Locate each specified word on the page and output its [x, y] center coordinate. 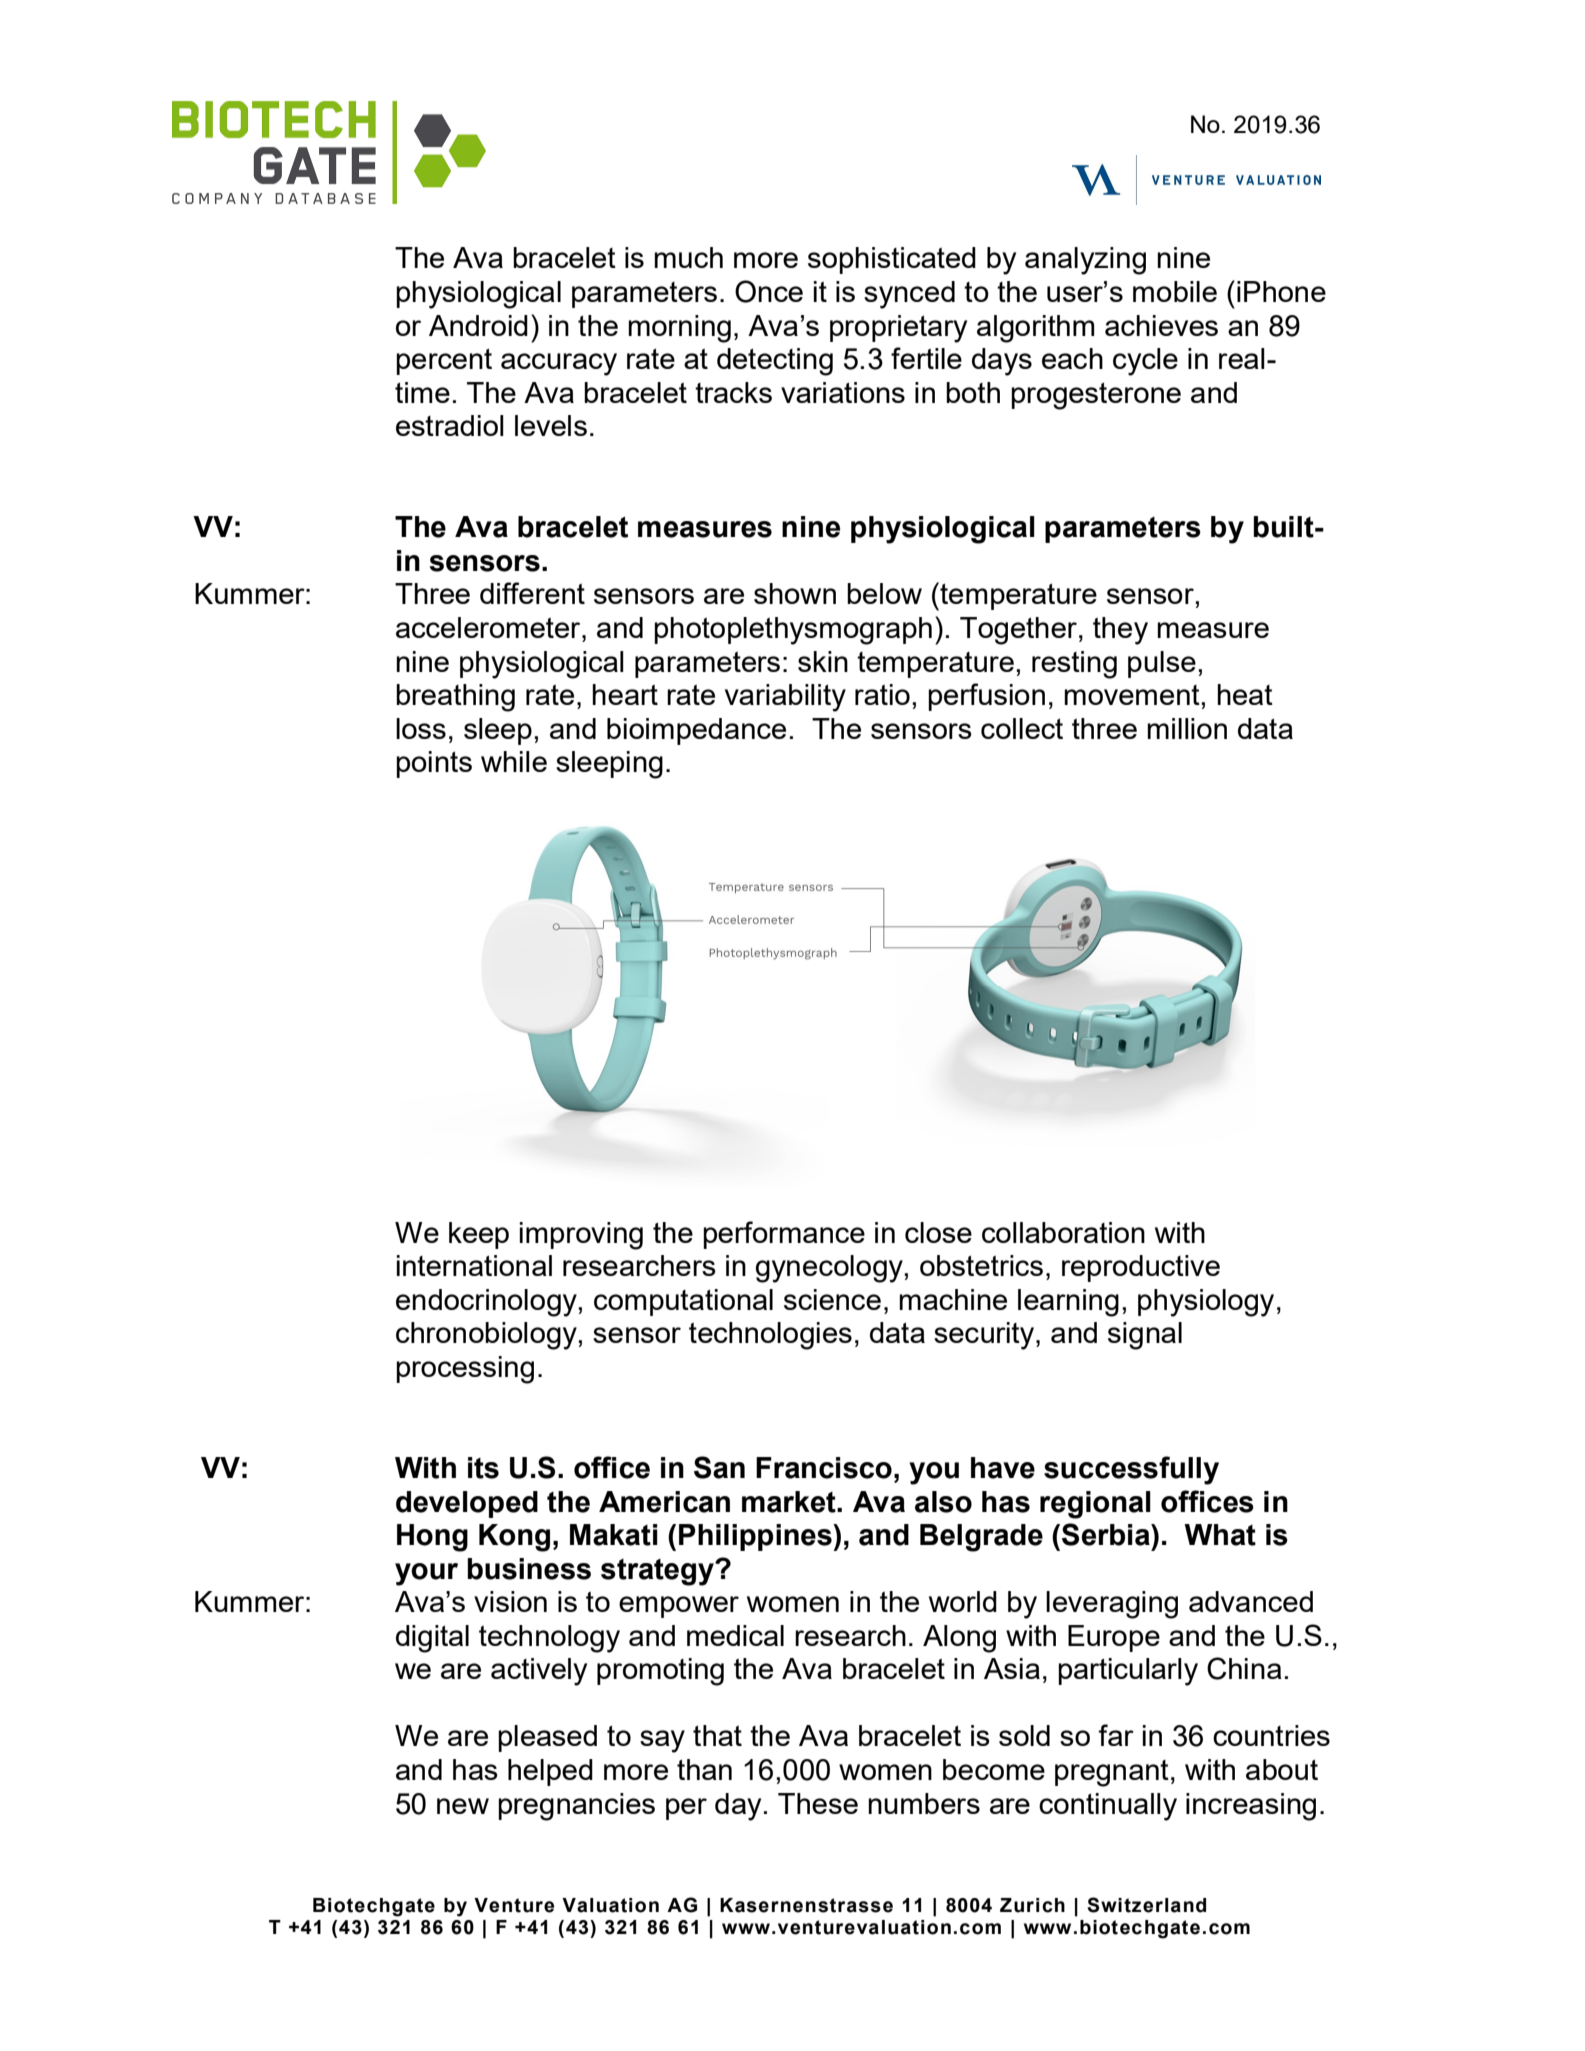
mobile [1175, 291]
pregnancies [576, 1807]
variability [785, 698]
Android [478, 325]
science [832, 1299]
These [818, 1803]
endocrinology [487, 1303]
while [514, 761]
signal [1145, 1336]
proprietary [898, 329]
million [1187, 728]
